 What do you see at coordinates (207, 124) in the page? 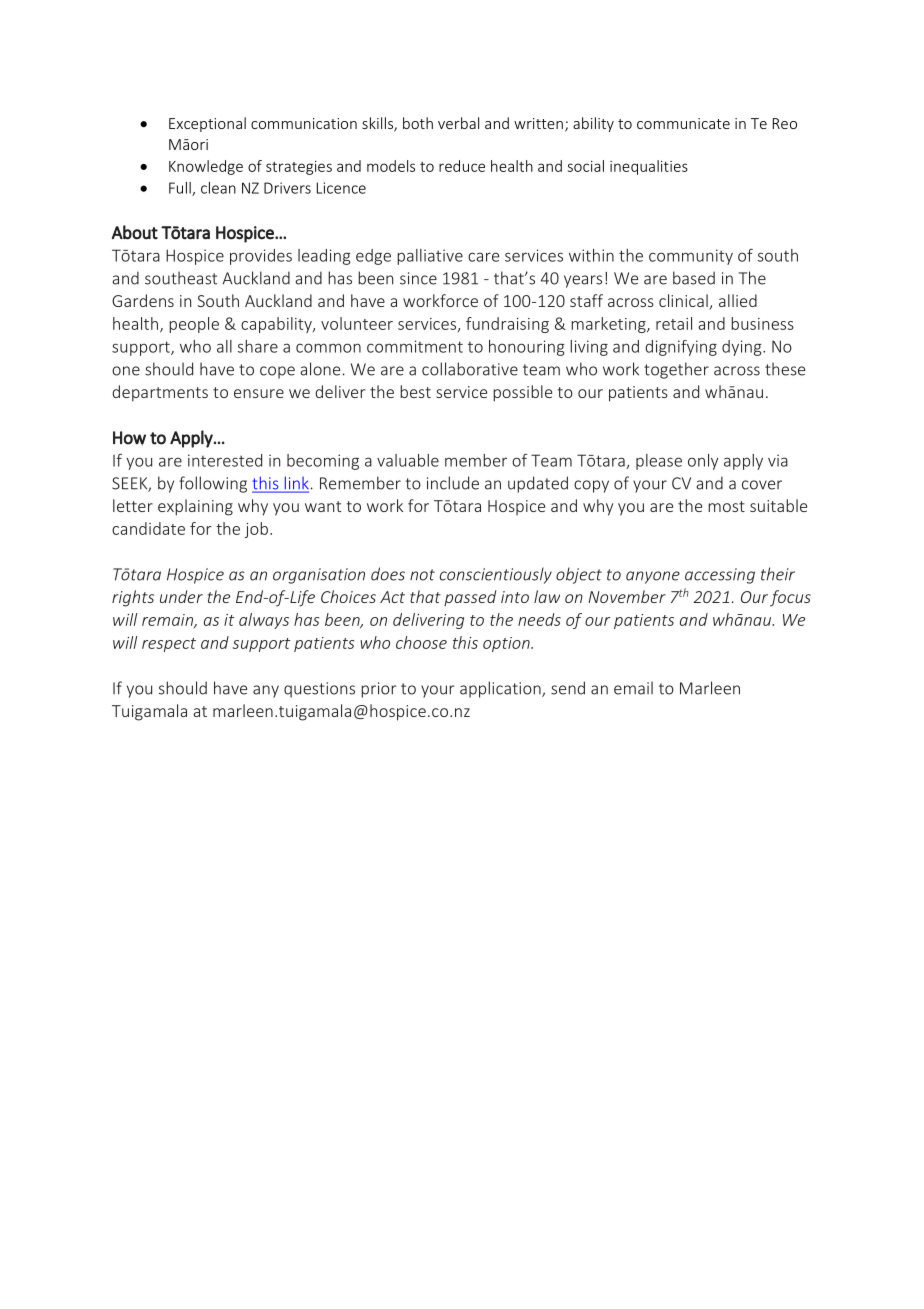
I see `Exceptional` at bounding box center [207, 124].
